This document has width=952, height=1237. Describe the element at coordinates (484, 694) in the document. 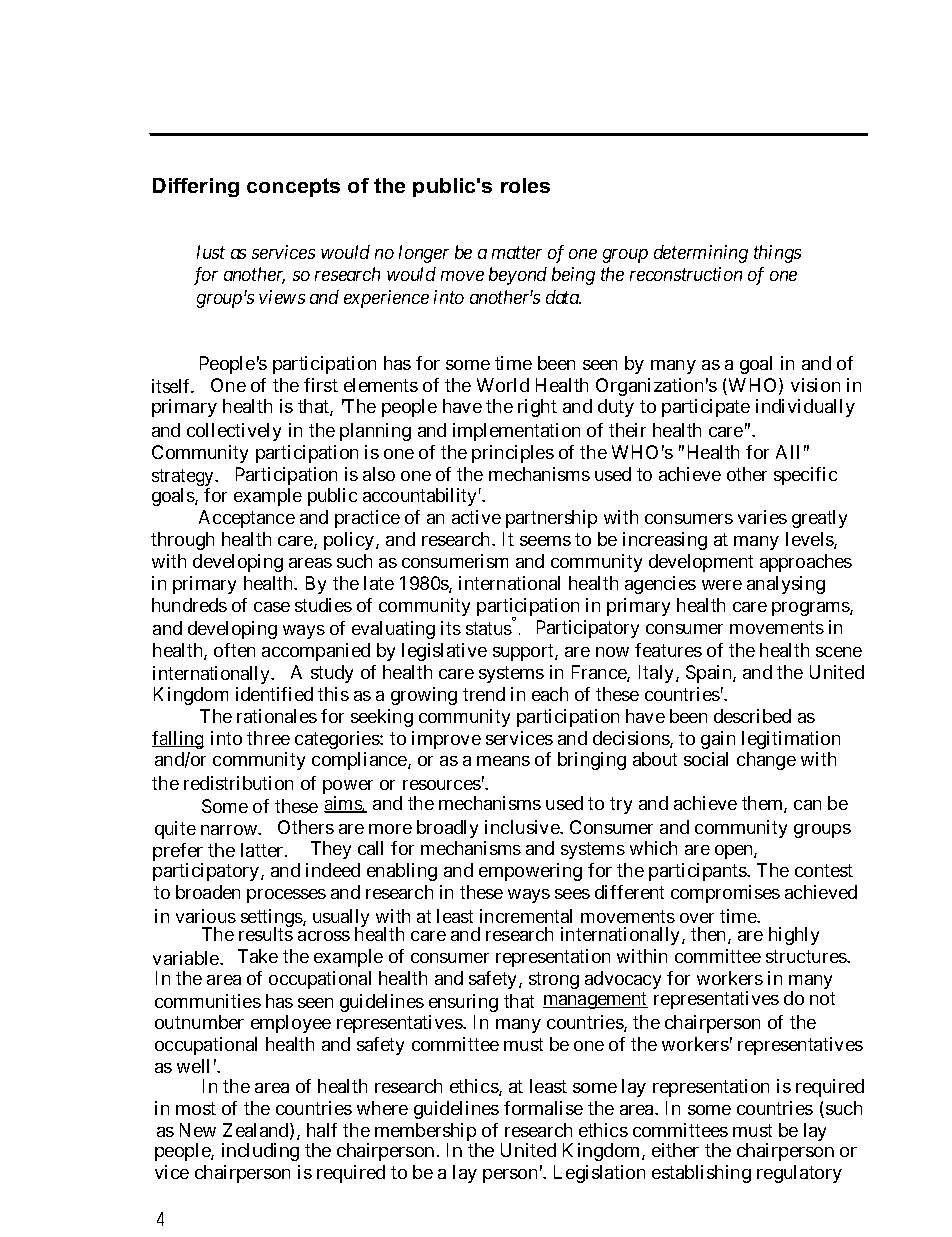

I see `trend` at that location.
